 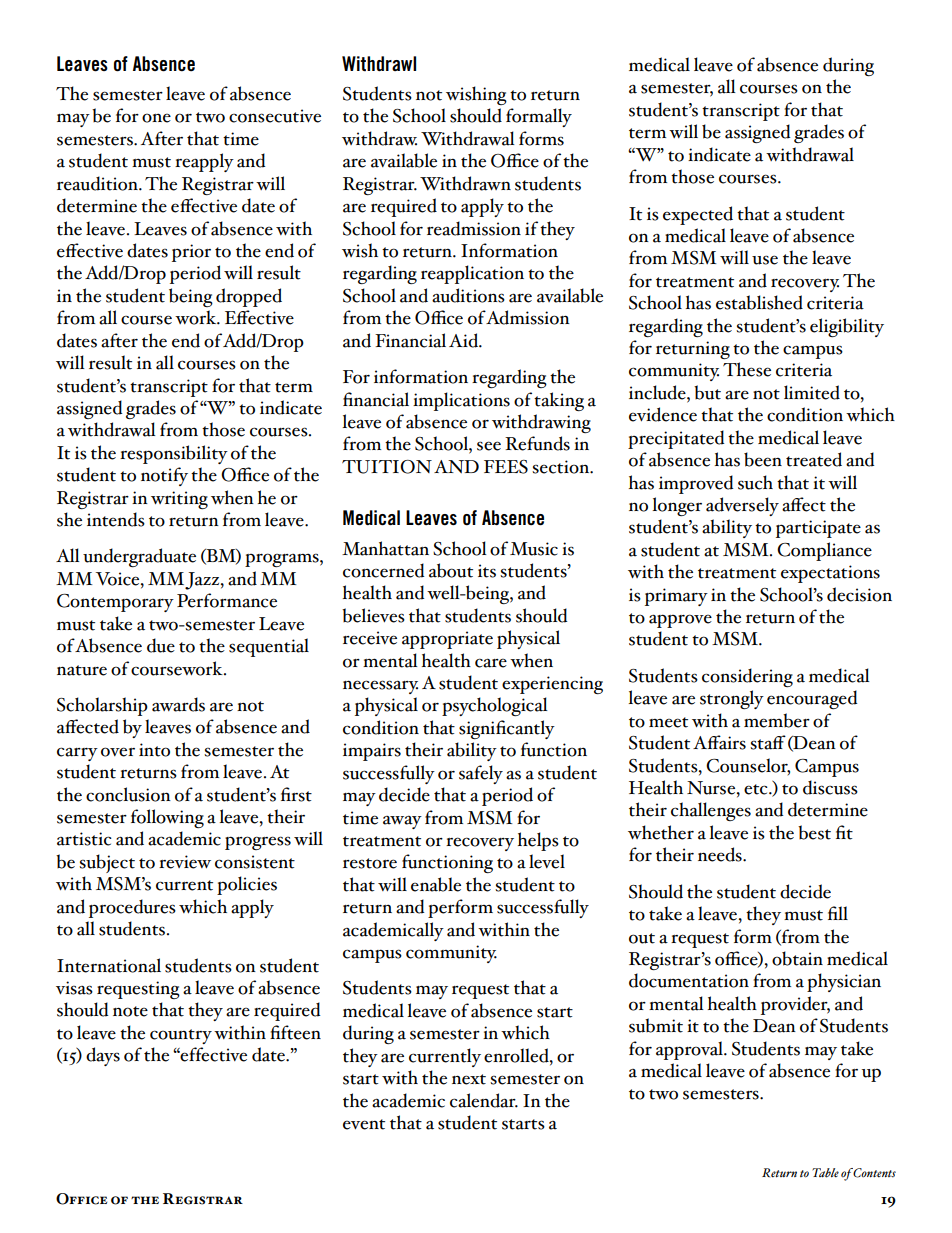 I want to click on days, so click(x=103, y=1056).
